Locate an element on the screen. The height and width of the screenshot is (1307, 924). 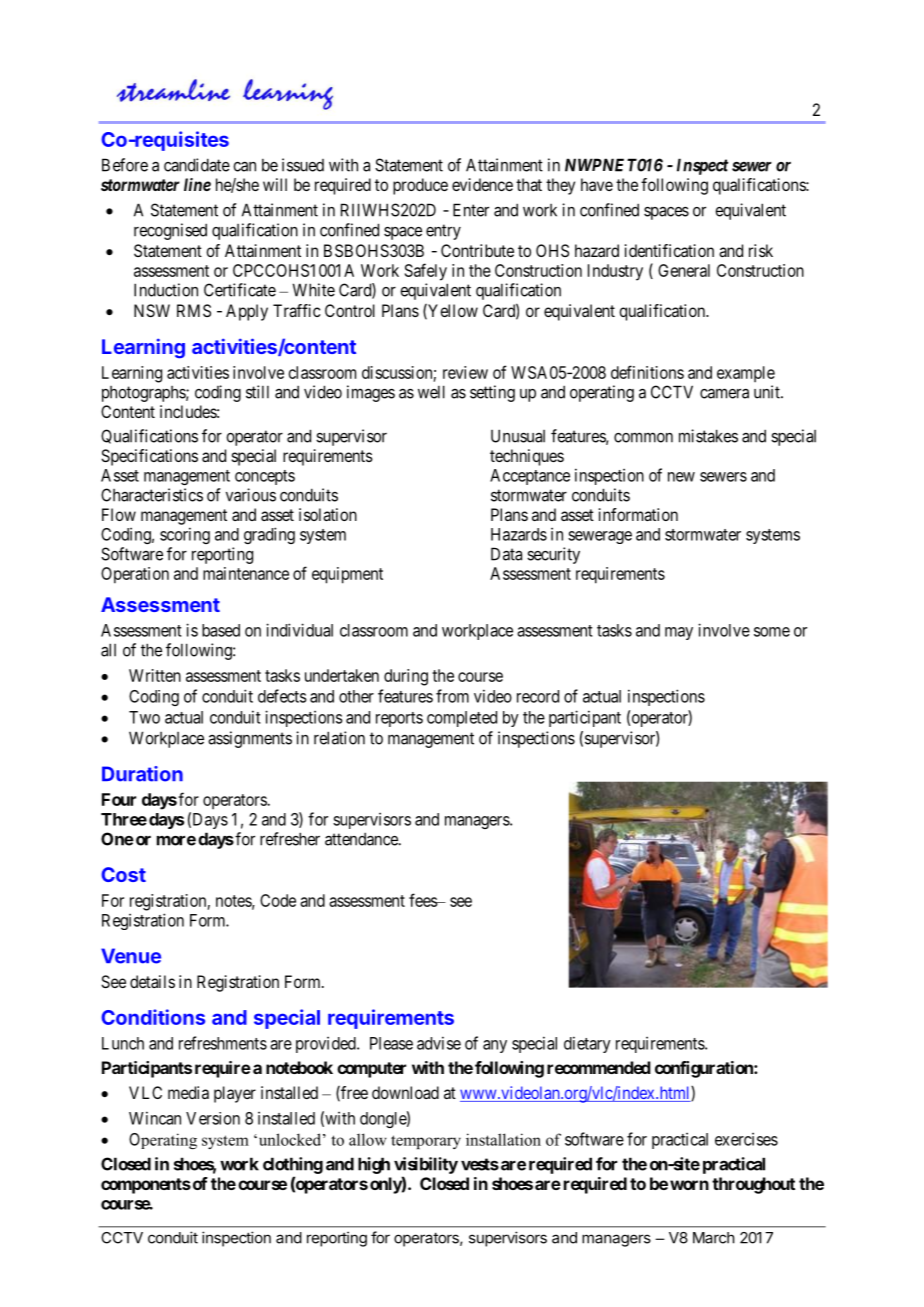
configuration is located at coordinates (705, 1069).
